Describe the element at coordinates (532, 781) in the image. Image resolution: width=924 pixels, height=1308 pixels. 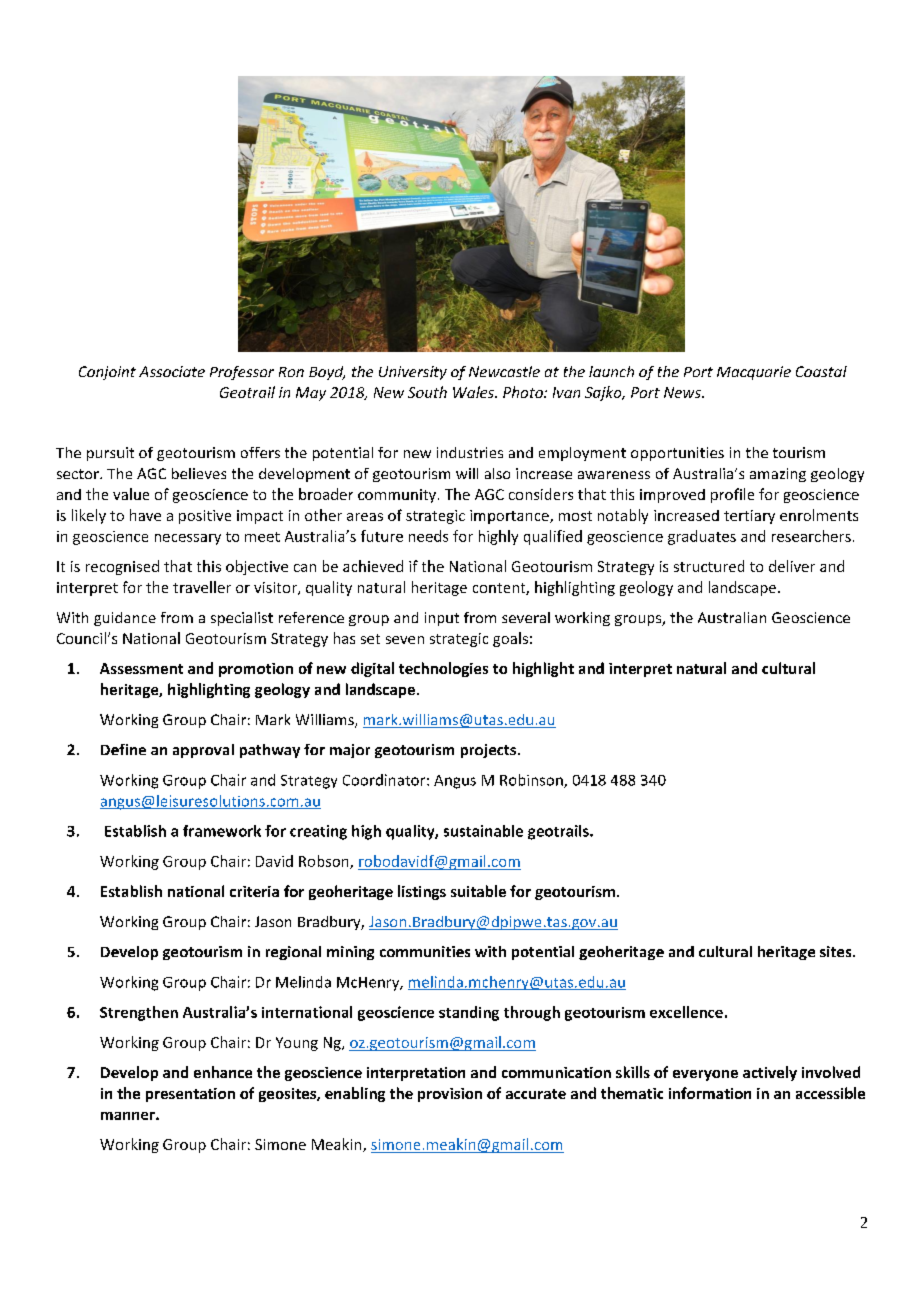
I see `Robinson` at that location.
